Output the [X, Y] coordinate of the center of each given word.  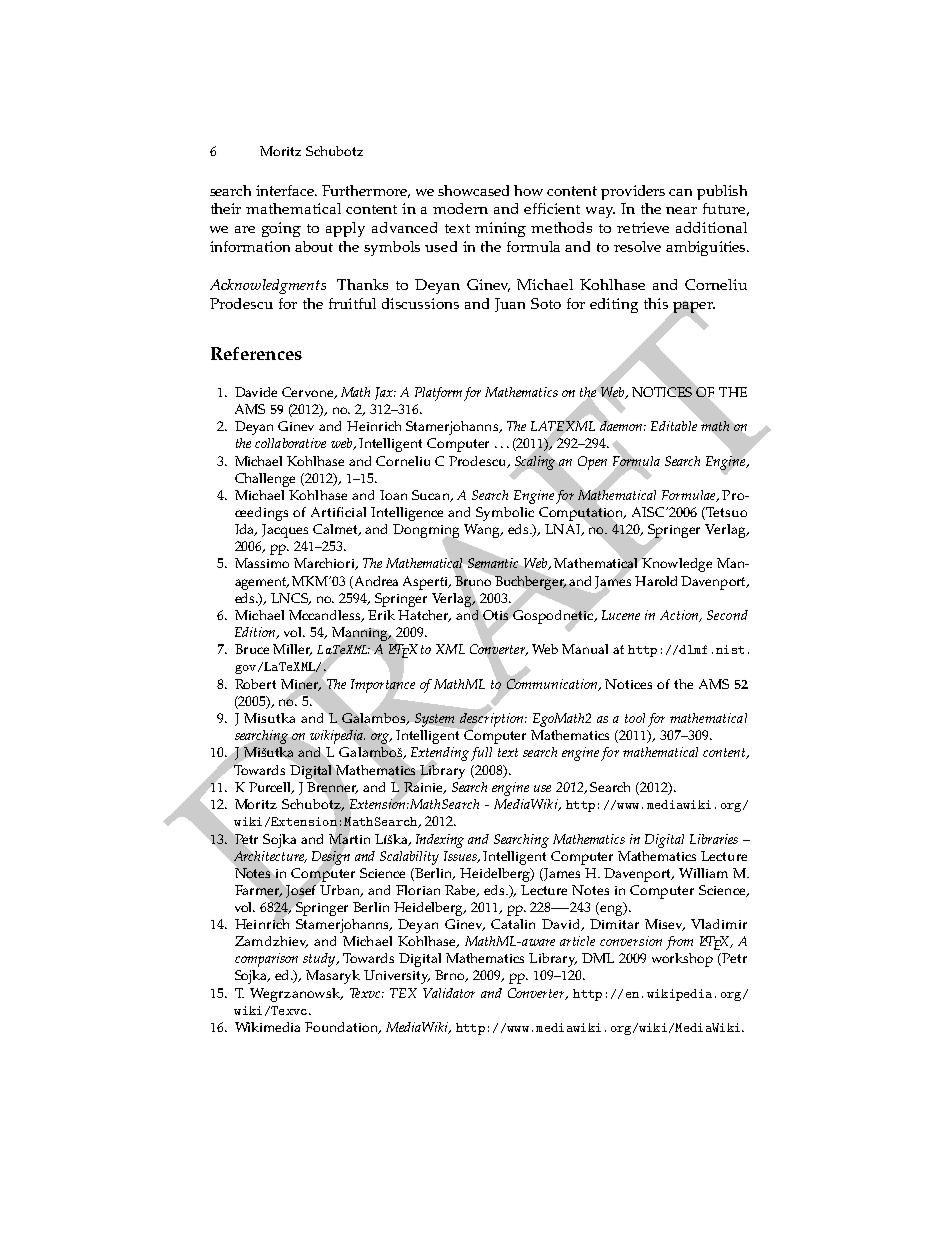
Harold [656, 581]
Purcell [271, 788]
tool [635, 718]
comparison [266, 960]
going [281, 229]
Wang [483, 531]
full [481, 754]
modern [460, 208]
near [681, 210]
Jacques [285, 531]
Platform [438, 394]
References [256, 353]
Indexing [440, 841]
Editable [674, 426]
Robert [255, 684]
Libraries [714, 839]
